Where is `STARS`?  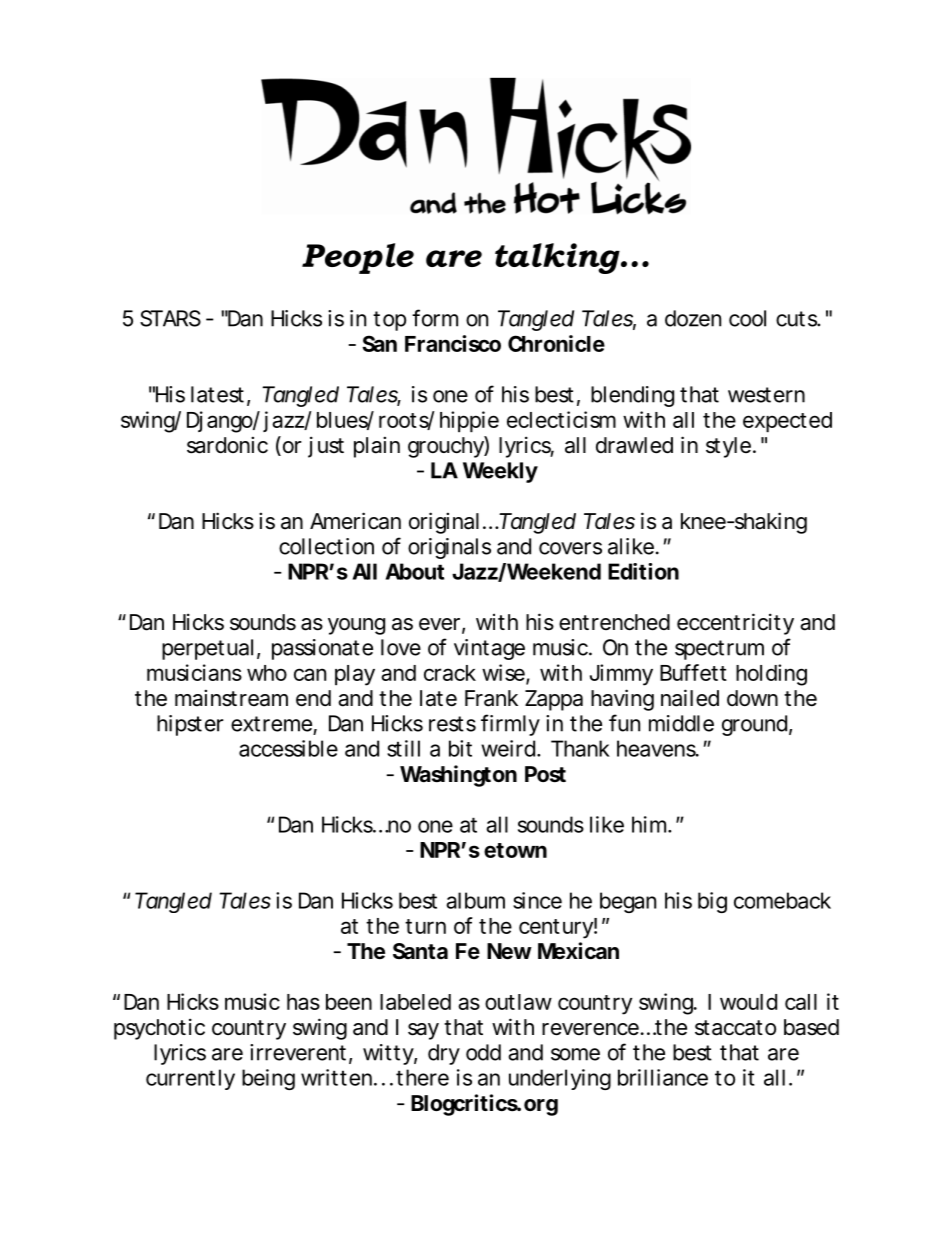
STARS is located at coordinates (170, 318).
